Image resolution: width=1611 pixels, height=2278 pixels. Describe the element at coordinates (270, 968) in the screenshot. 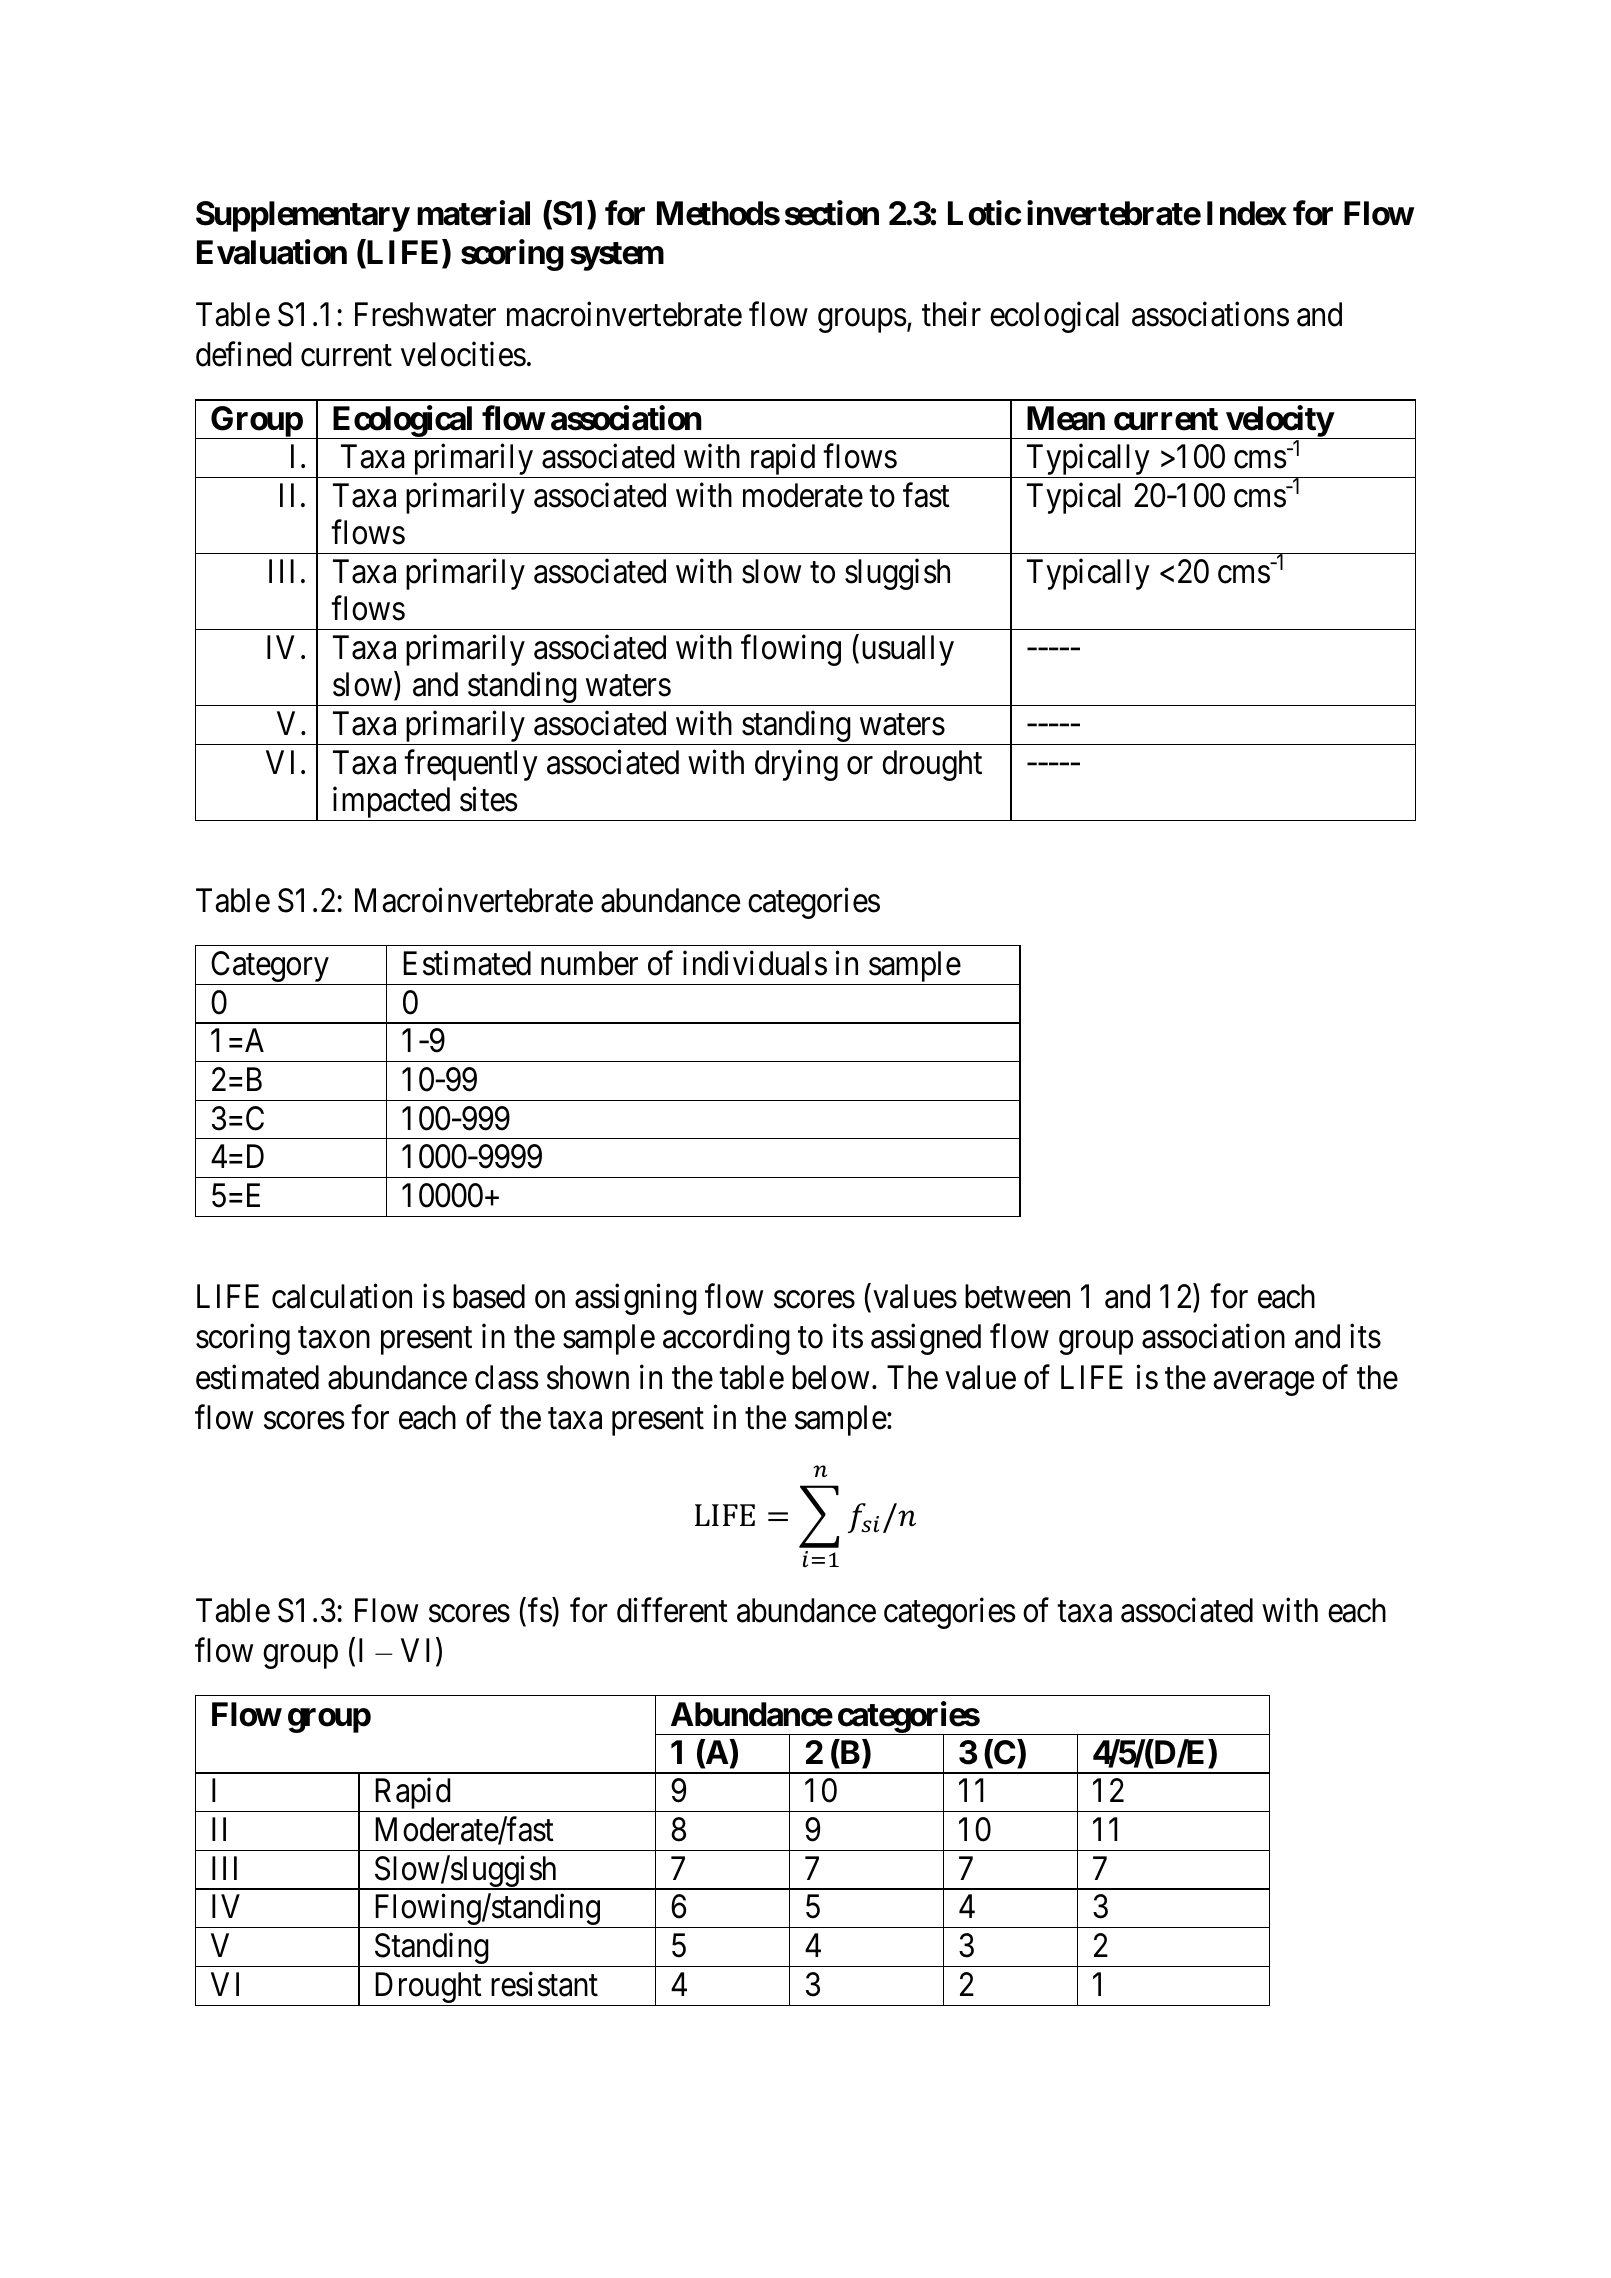

I see `Category` at that location.
